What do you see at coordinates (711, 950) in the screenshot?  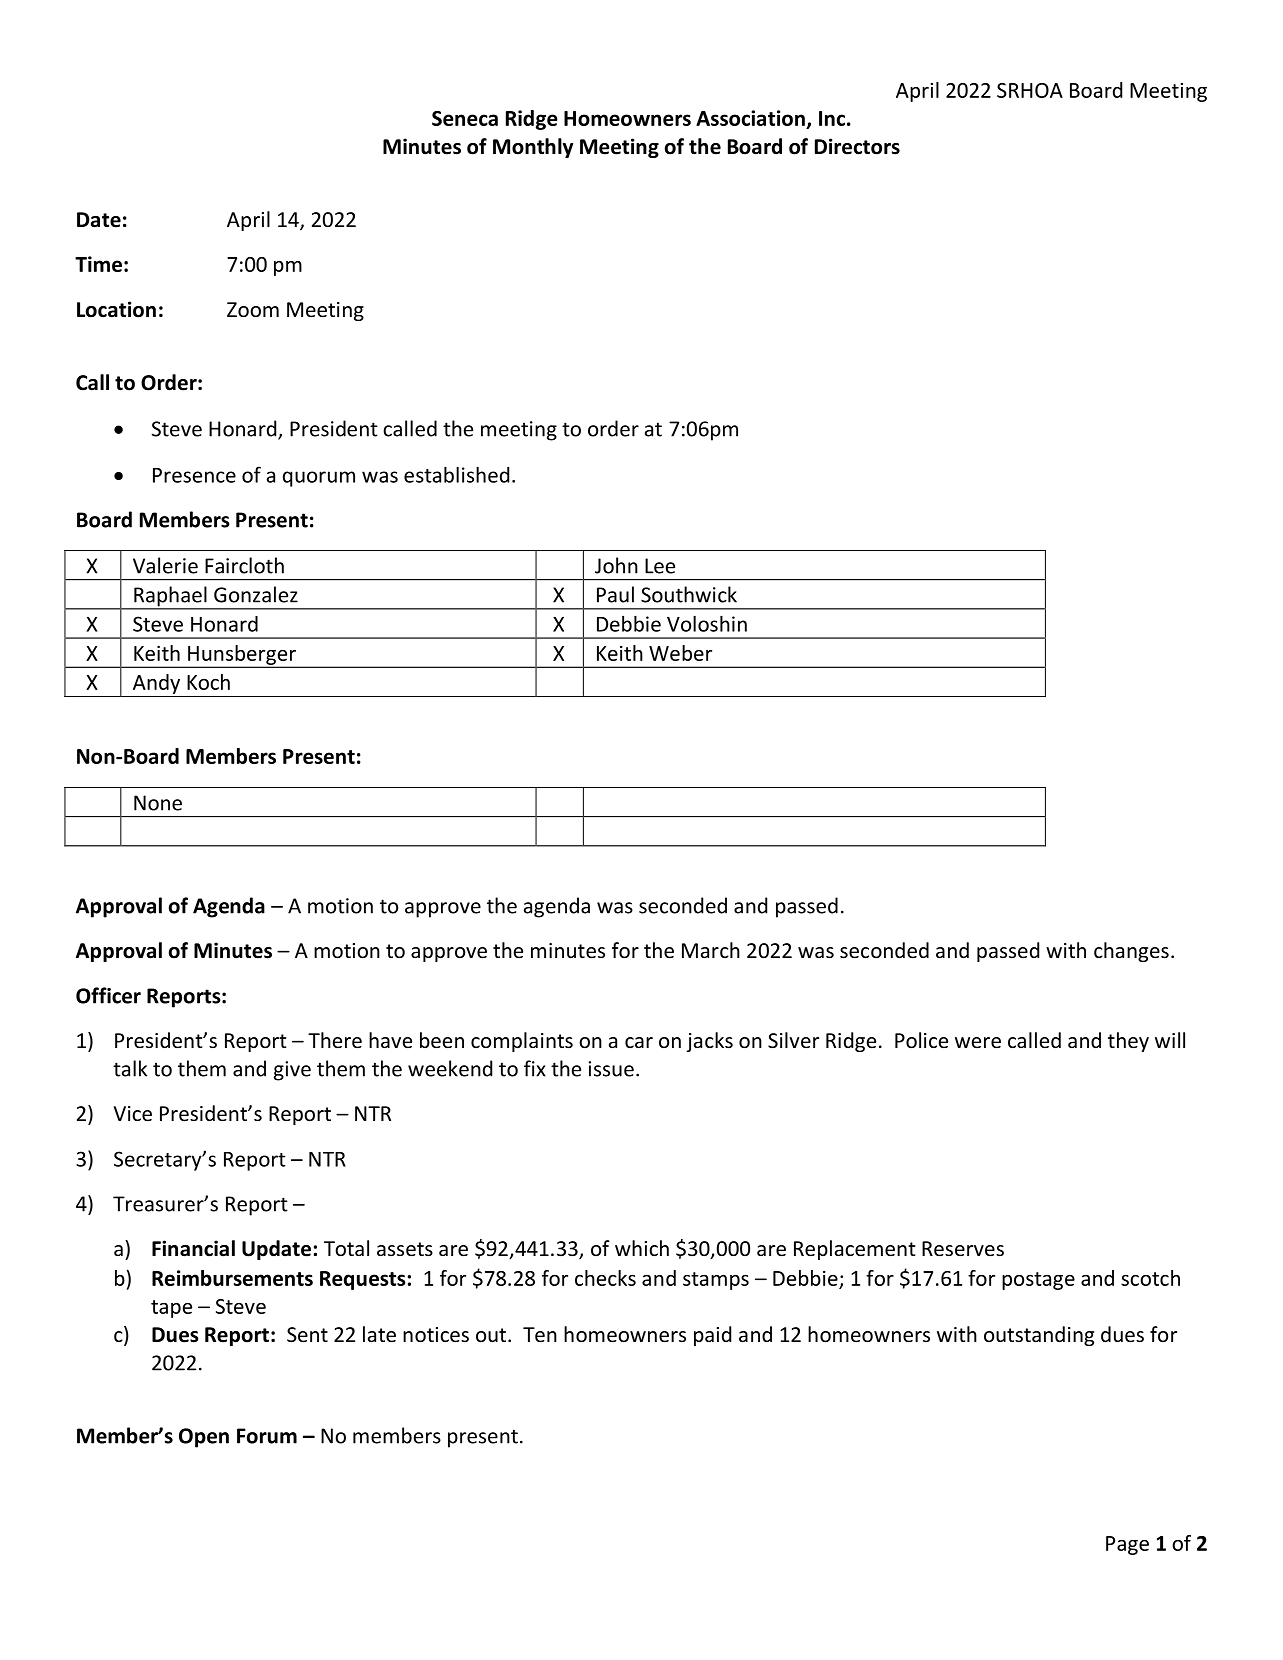 I see `March` at bounding box center [711, 950].
